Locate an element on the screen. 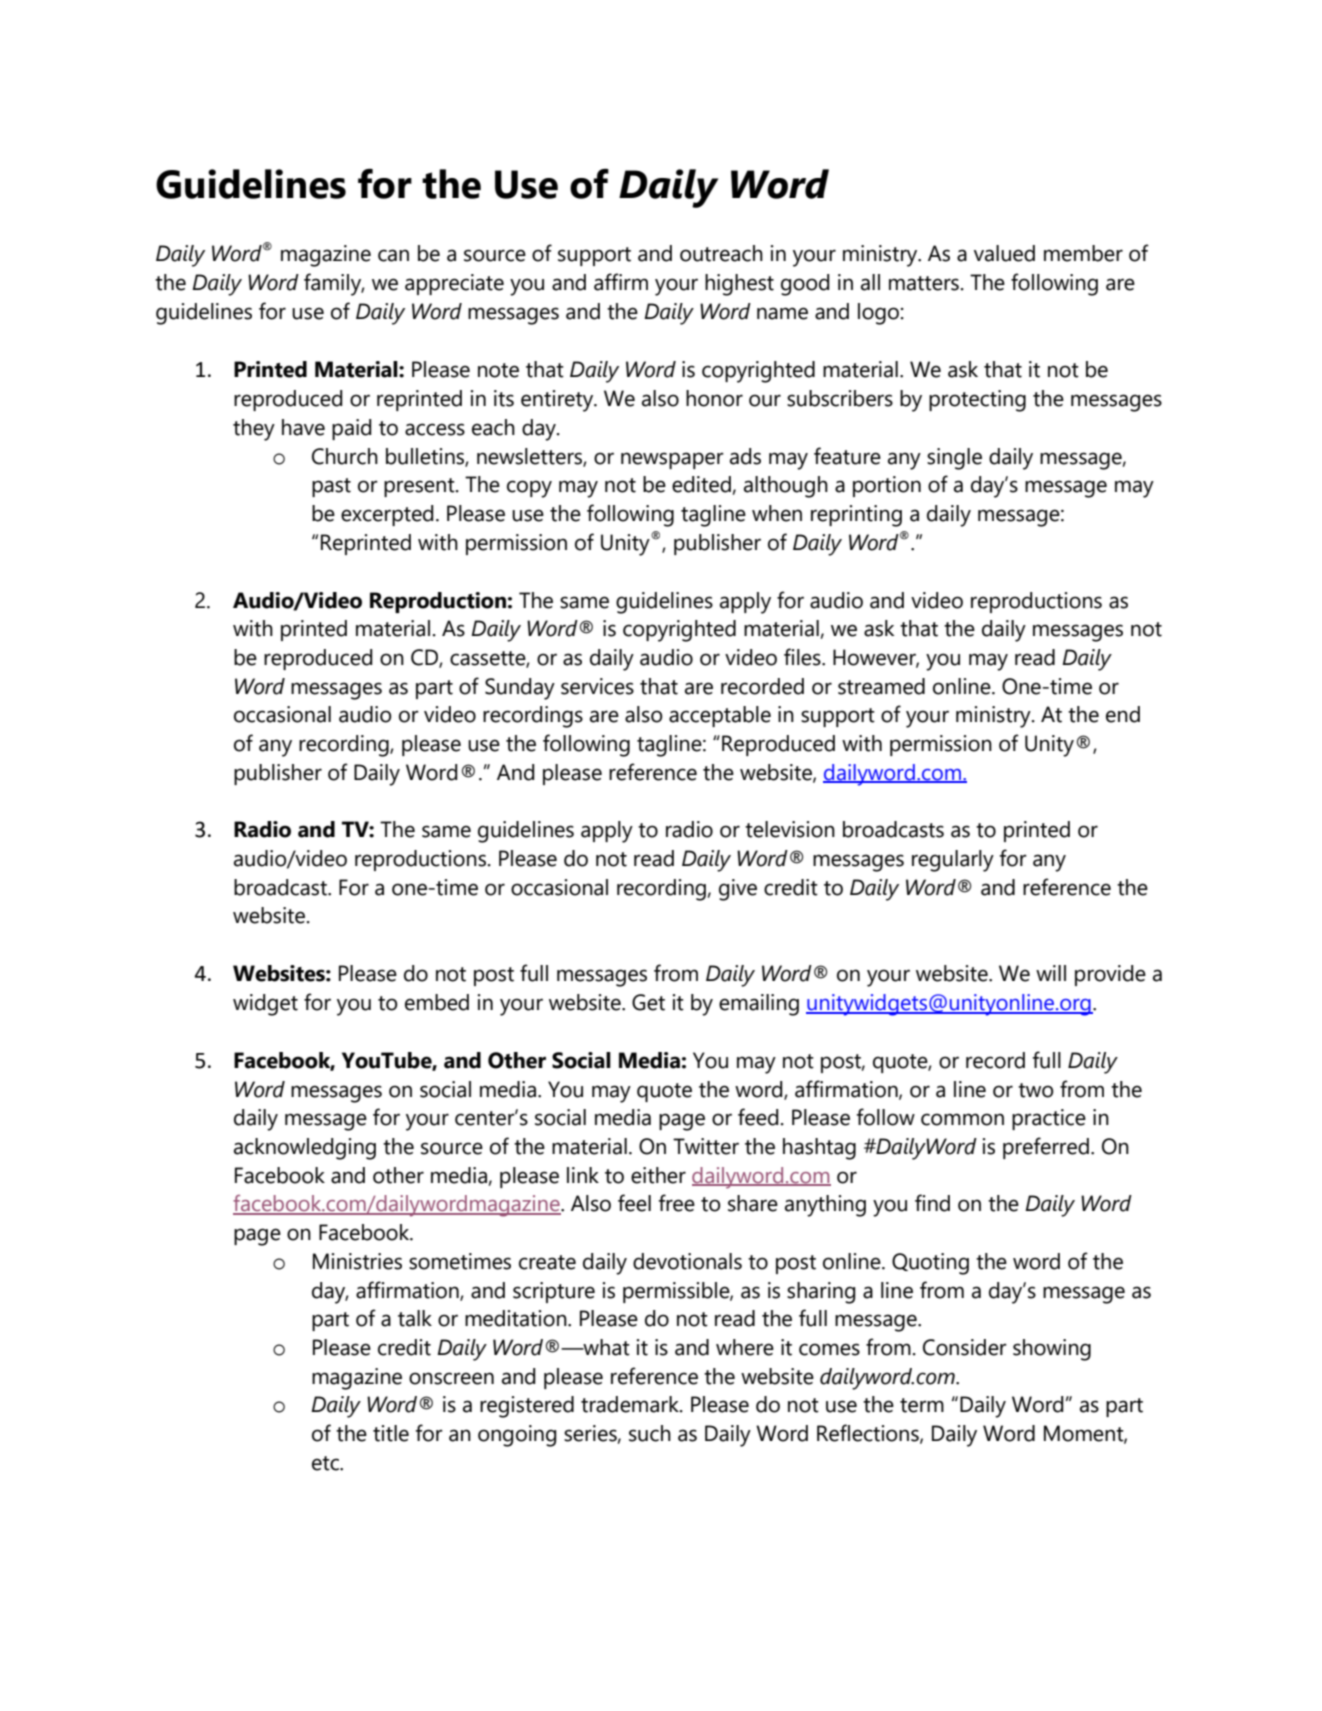  give is located at coordinates (738, 890).
